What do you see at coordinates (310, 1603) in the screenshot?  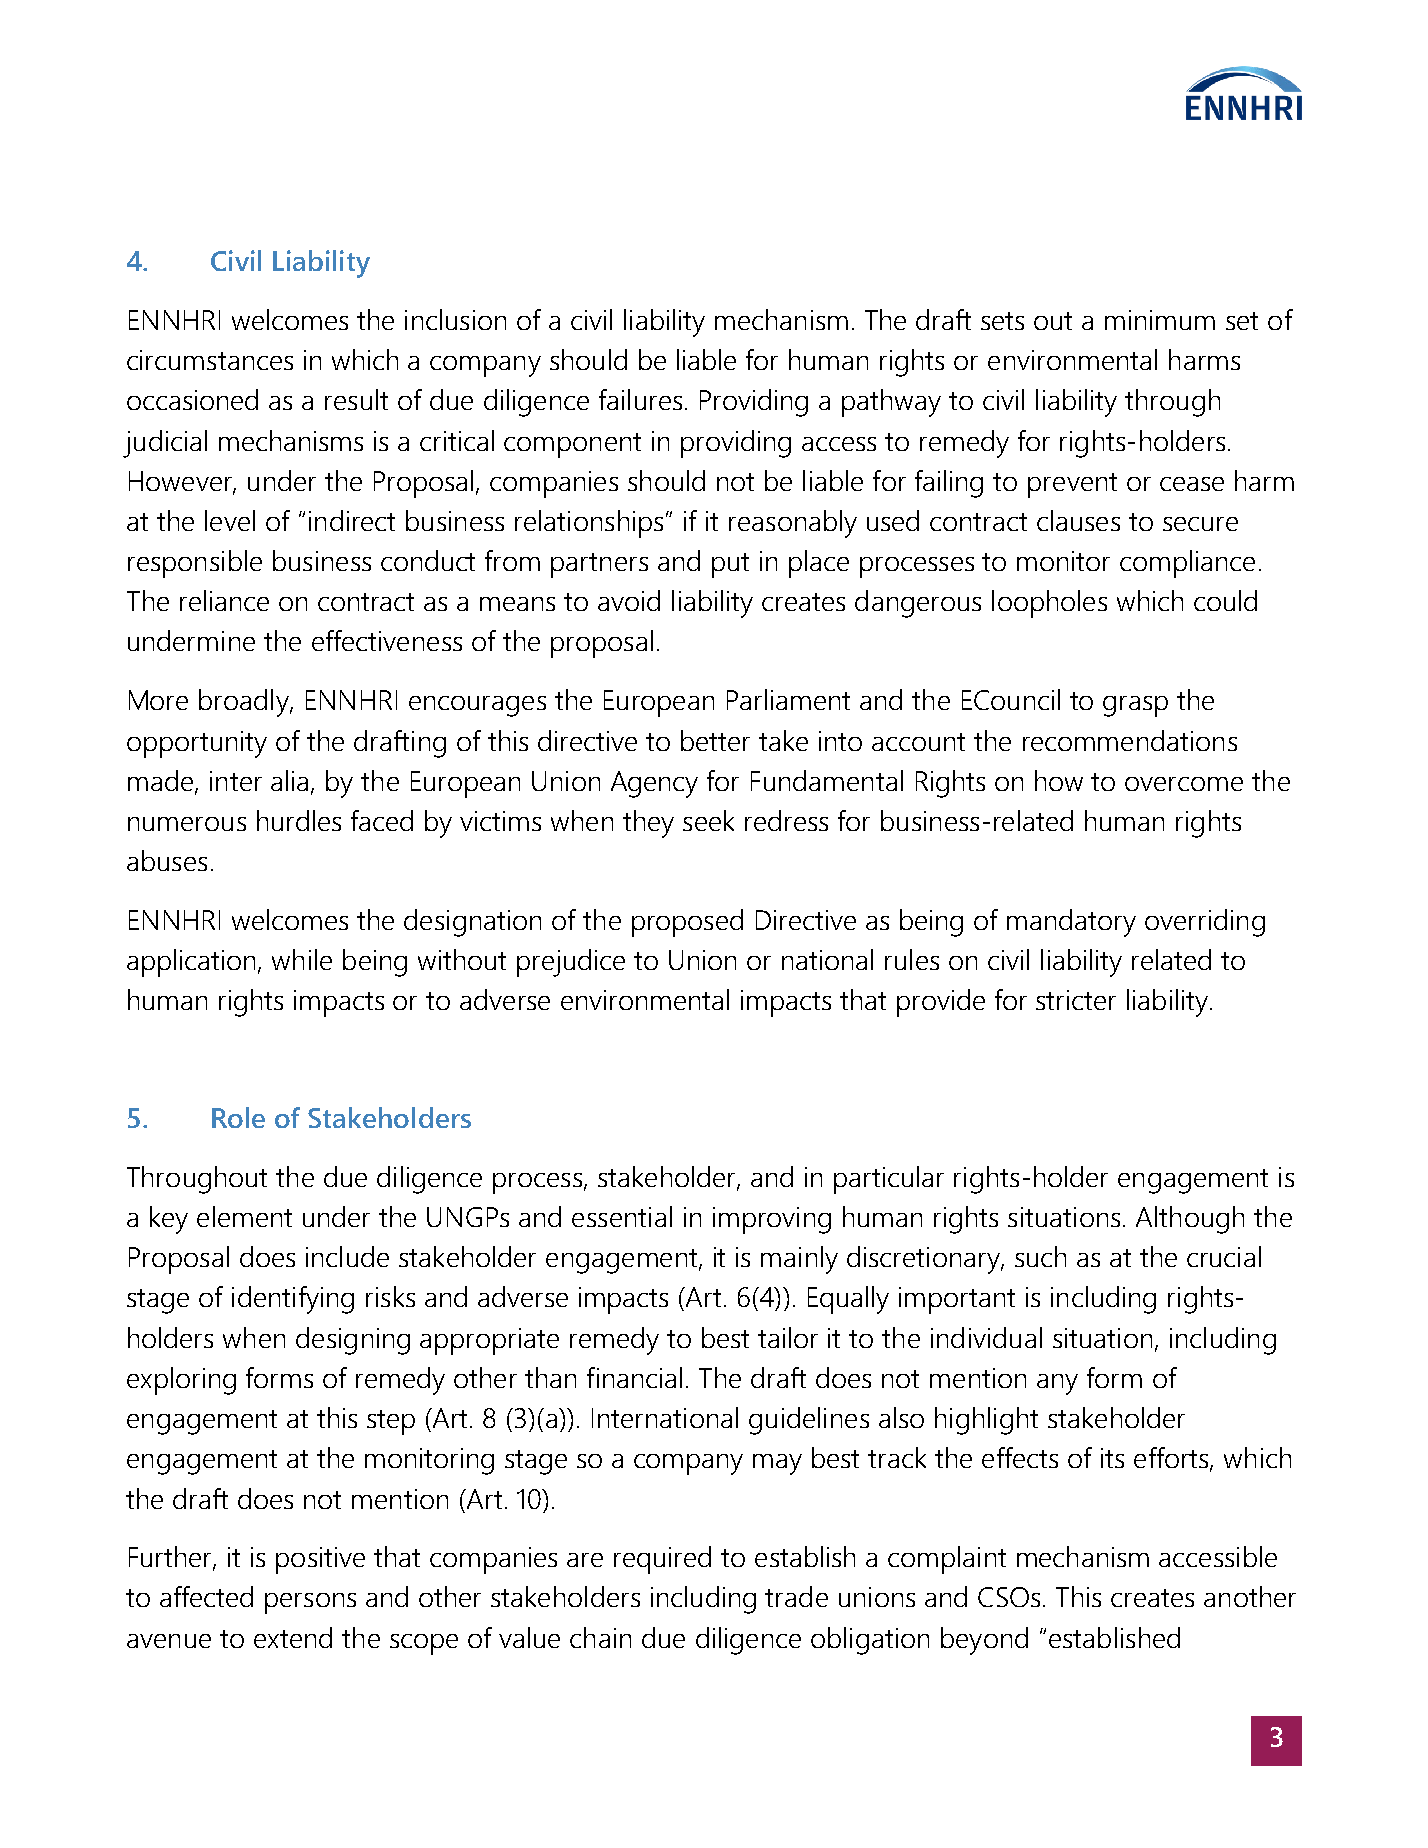 I see `persons` at bounding box center [310, 1603].
